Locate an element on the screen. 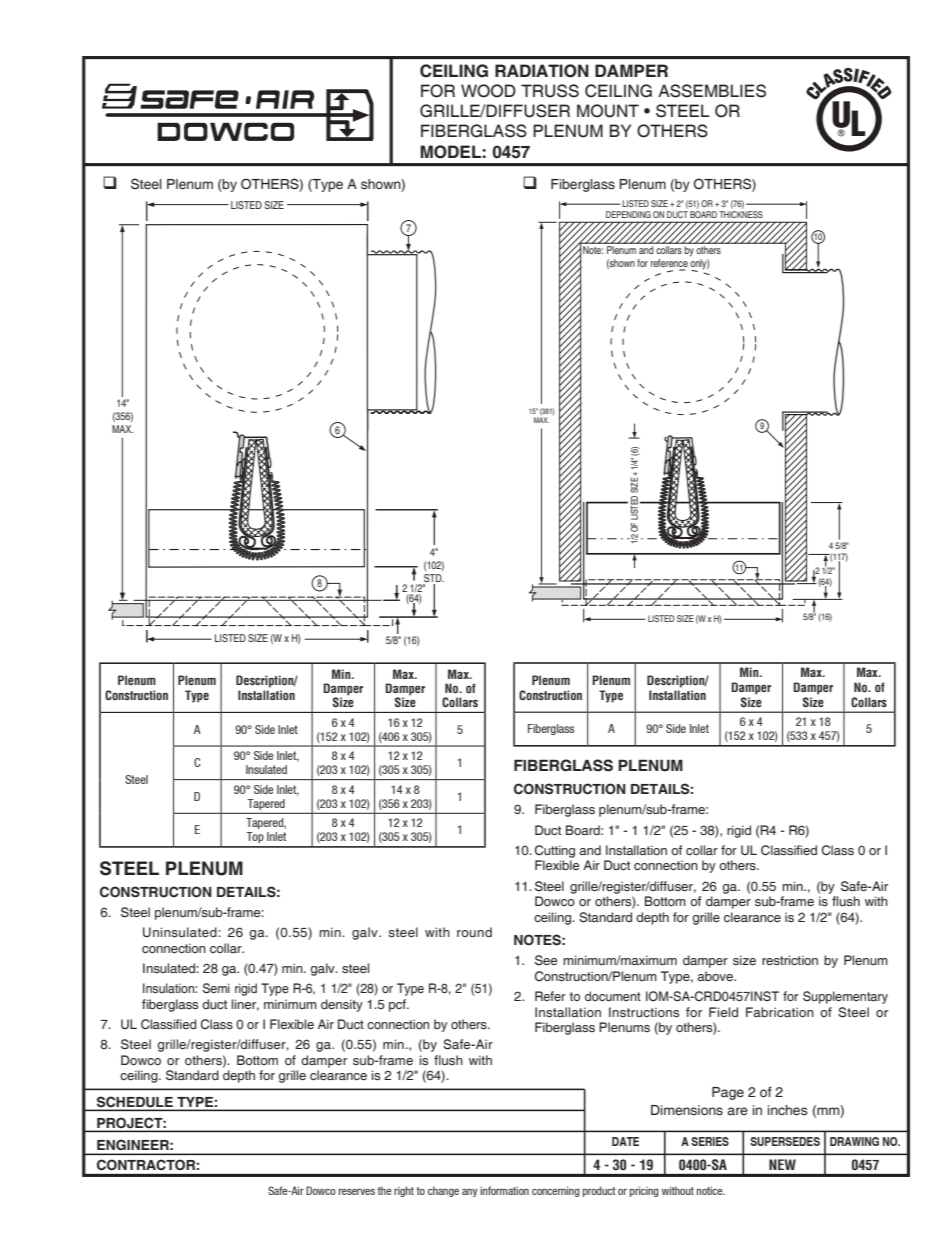  round is located at coordinates (474, 932).
